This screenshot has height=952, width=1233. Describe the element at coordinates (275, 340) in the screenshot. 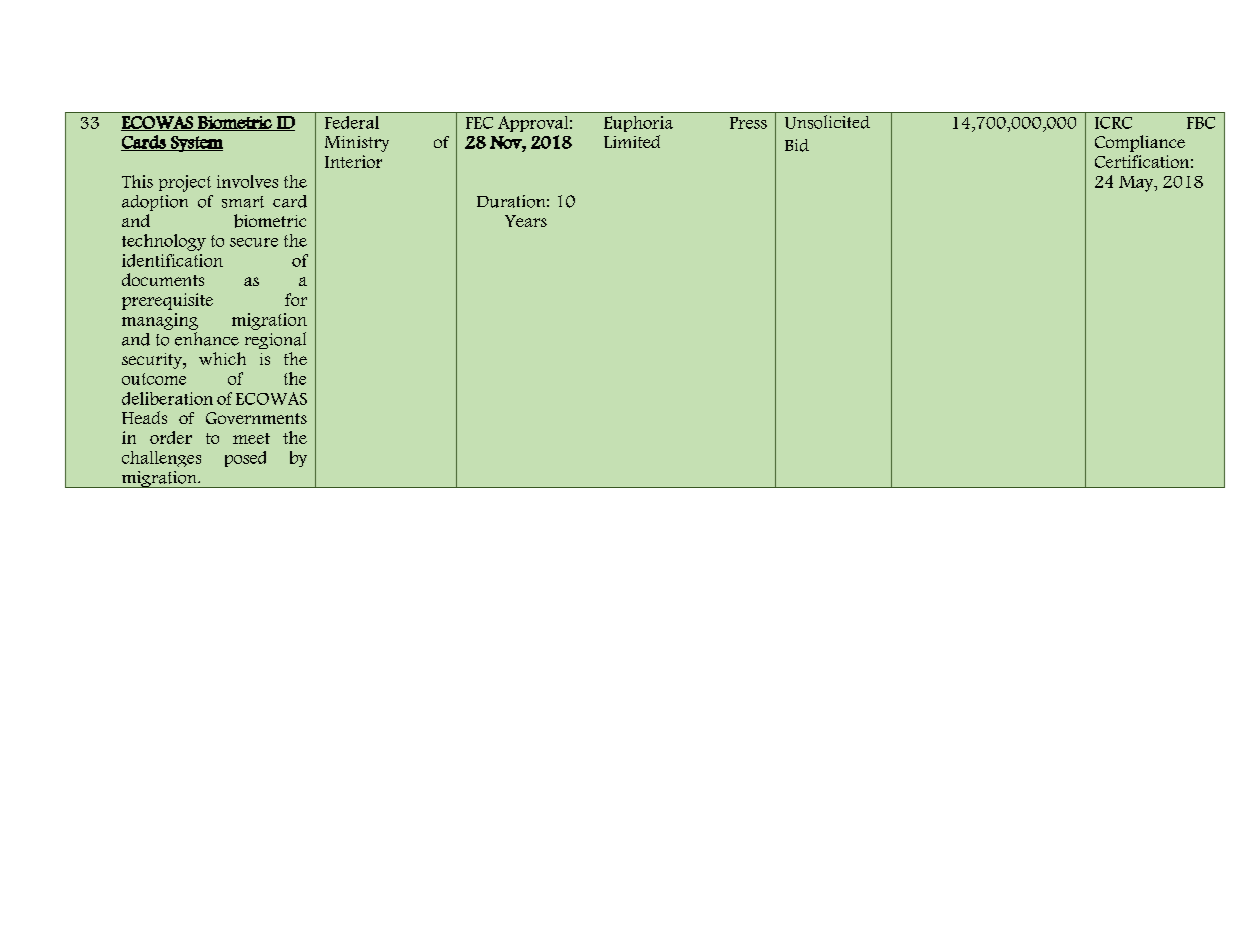

I see `regional` at that location.
